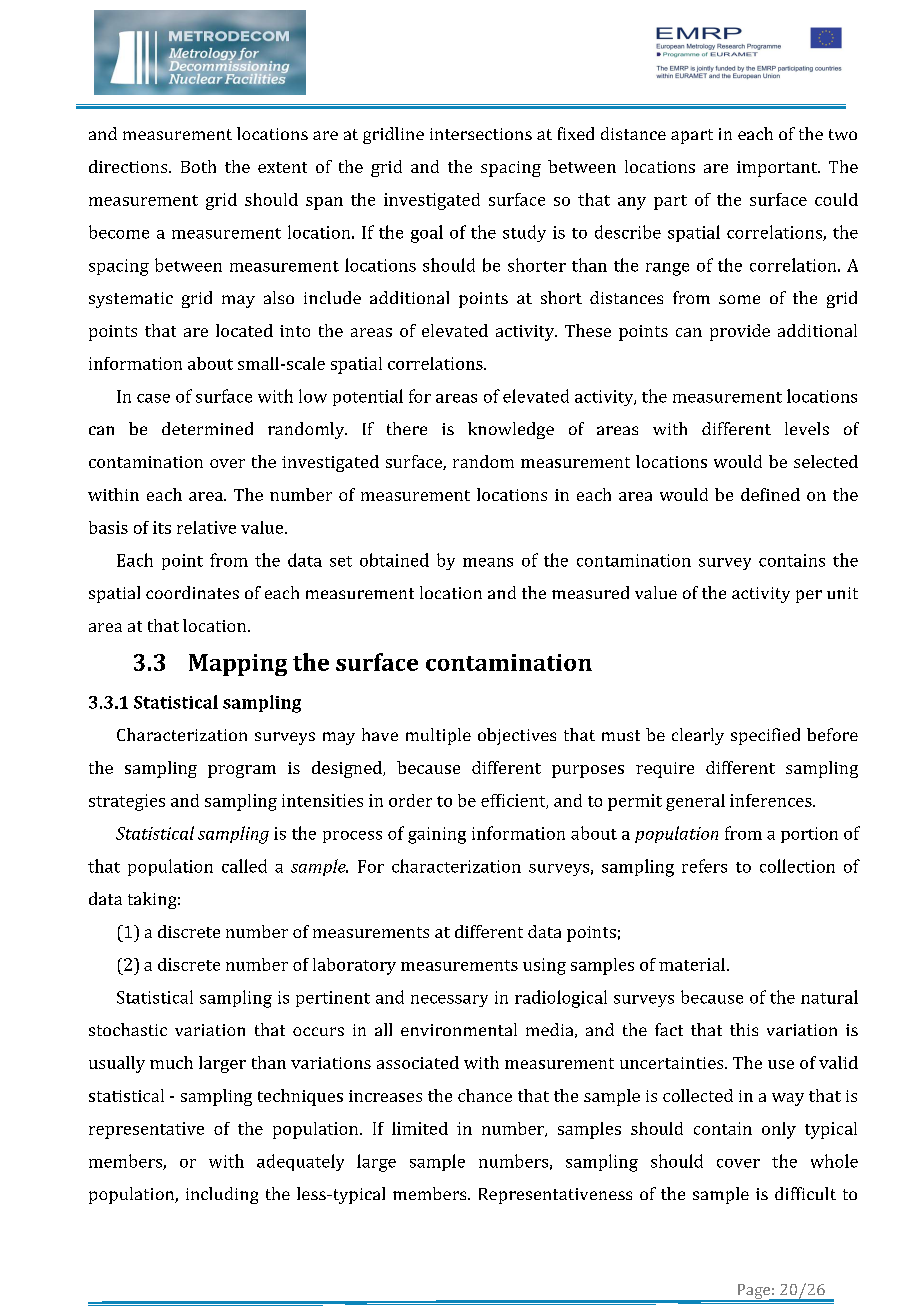 The height and width of the document is (1308, 924). What do you see at coordinates (765, 736) in the document?
I see `specified` at bounding box center [765, 736].
